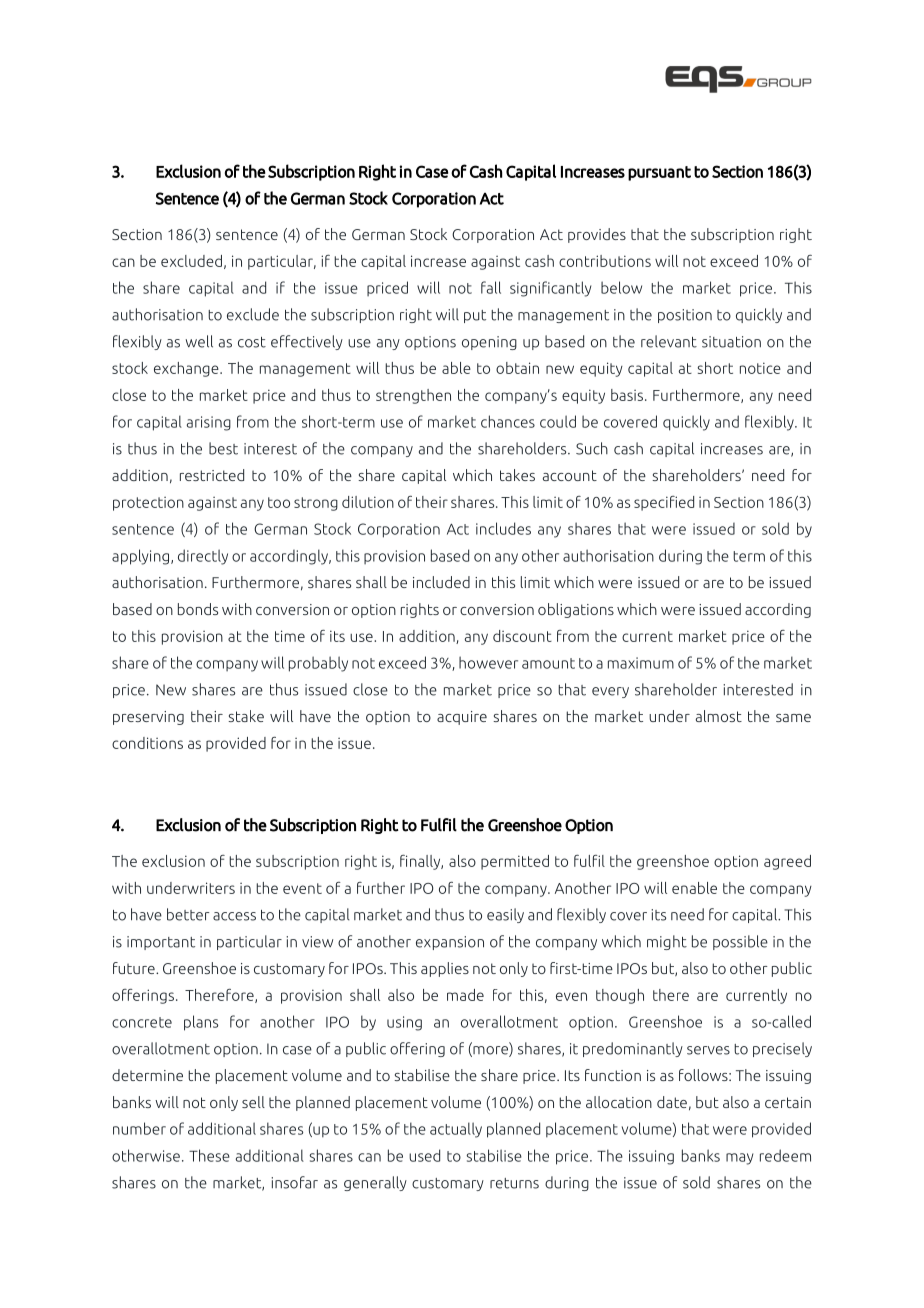 The width and height of the page is (924, 1308). Describe the element at coordinates (456, 1130) in the page. I see `actually` at that location.
